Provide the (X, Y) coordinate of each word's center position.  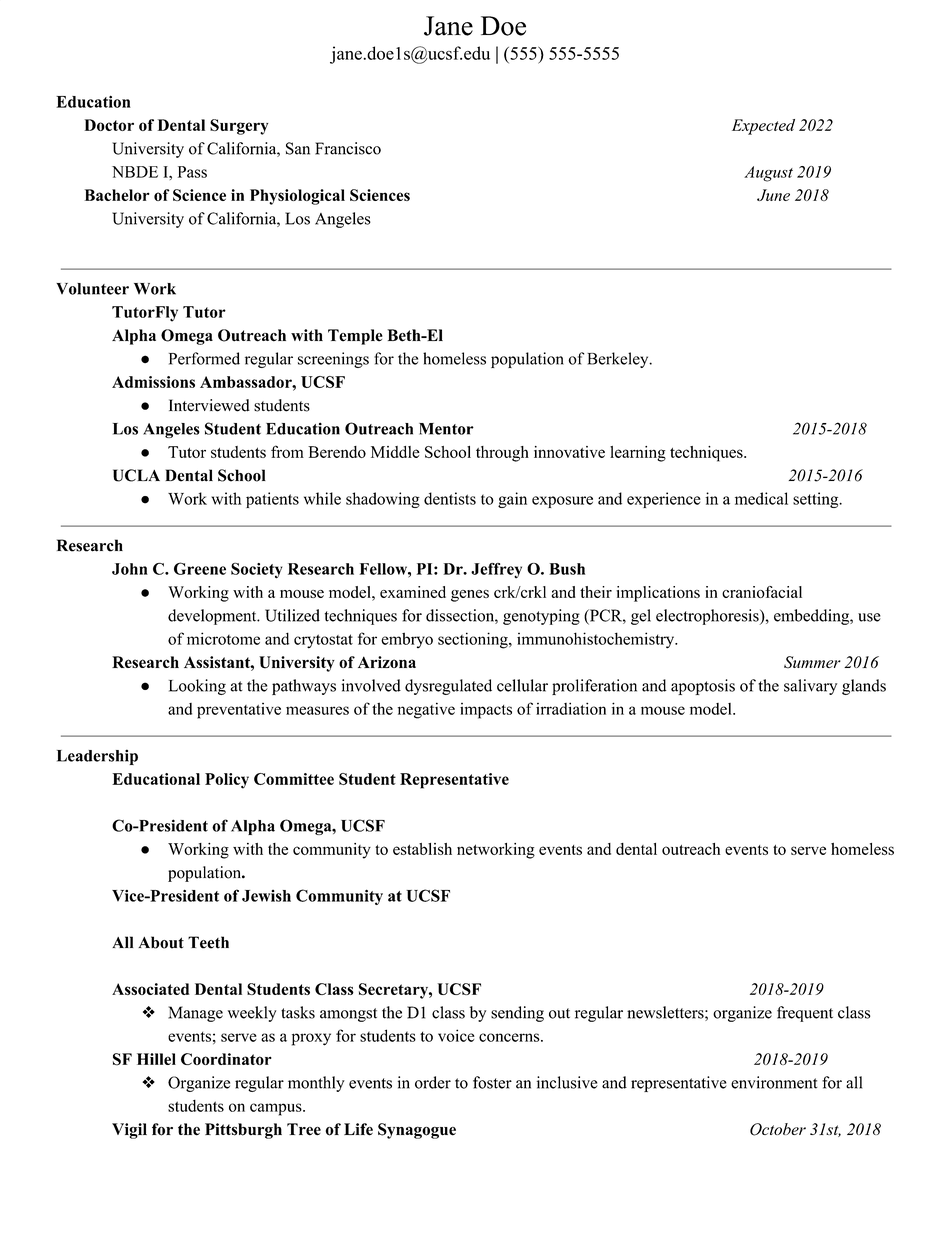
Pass (192, 172)
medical (761, 498)
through (502, 454)
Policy (227, 781)
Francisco (348, 148)
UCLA (136, 475)
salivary (810, 687)
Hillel (156, 1059)
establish (422, 849)
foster (492, 1082)
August (768, 174)
